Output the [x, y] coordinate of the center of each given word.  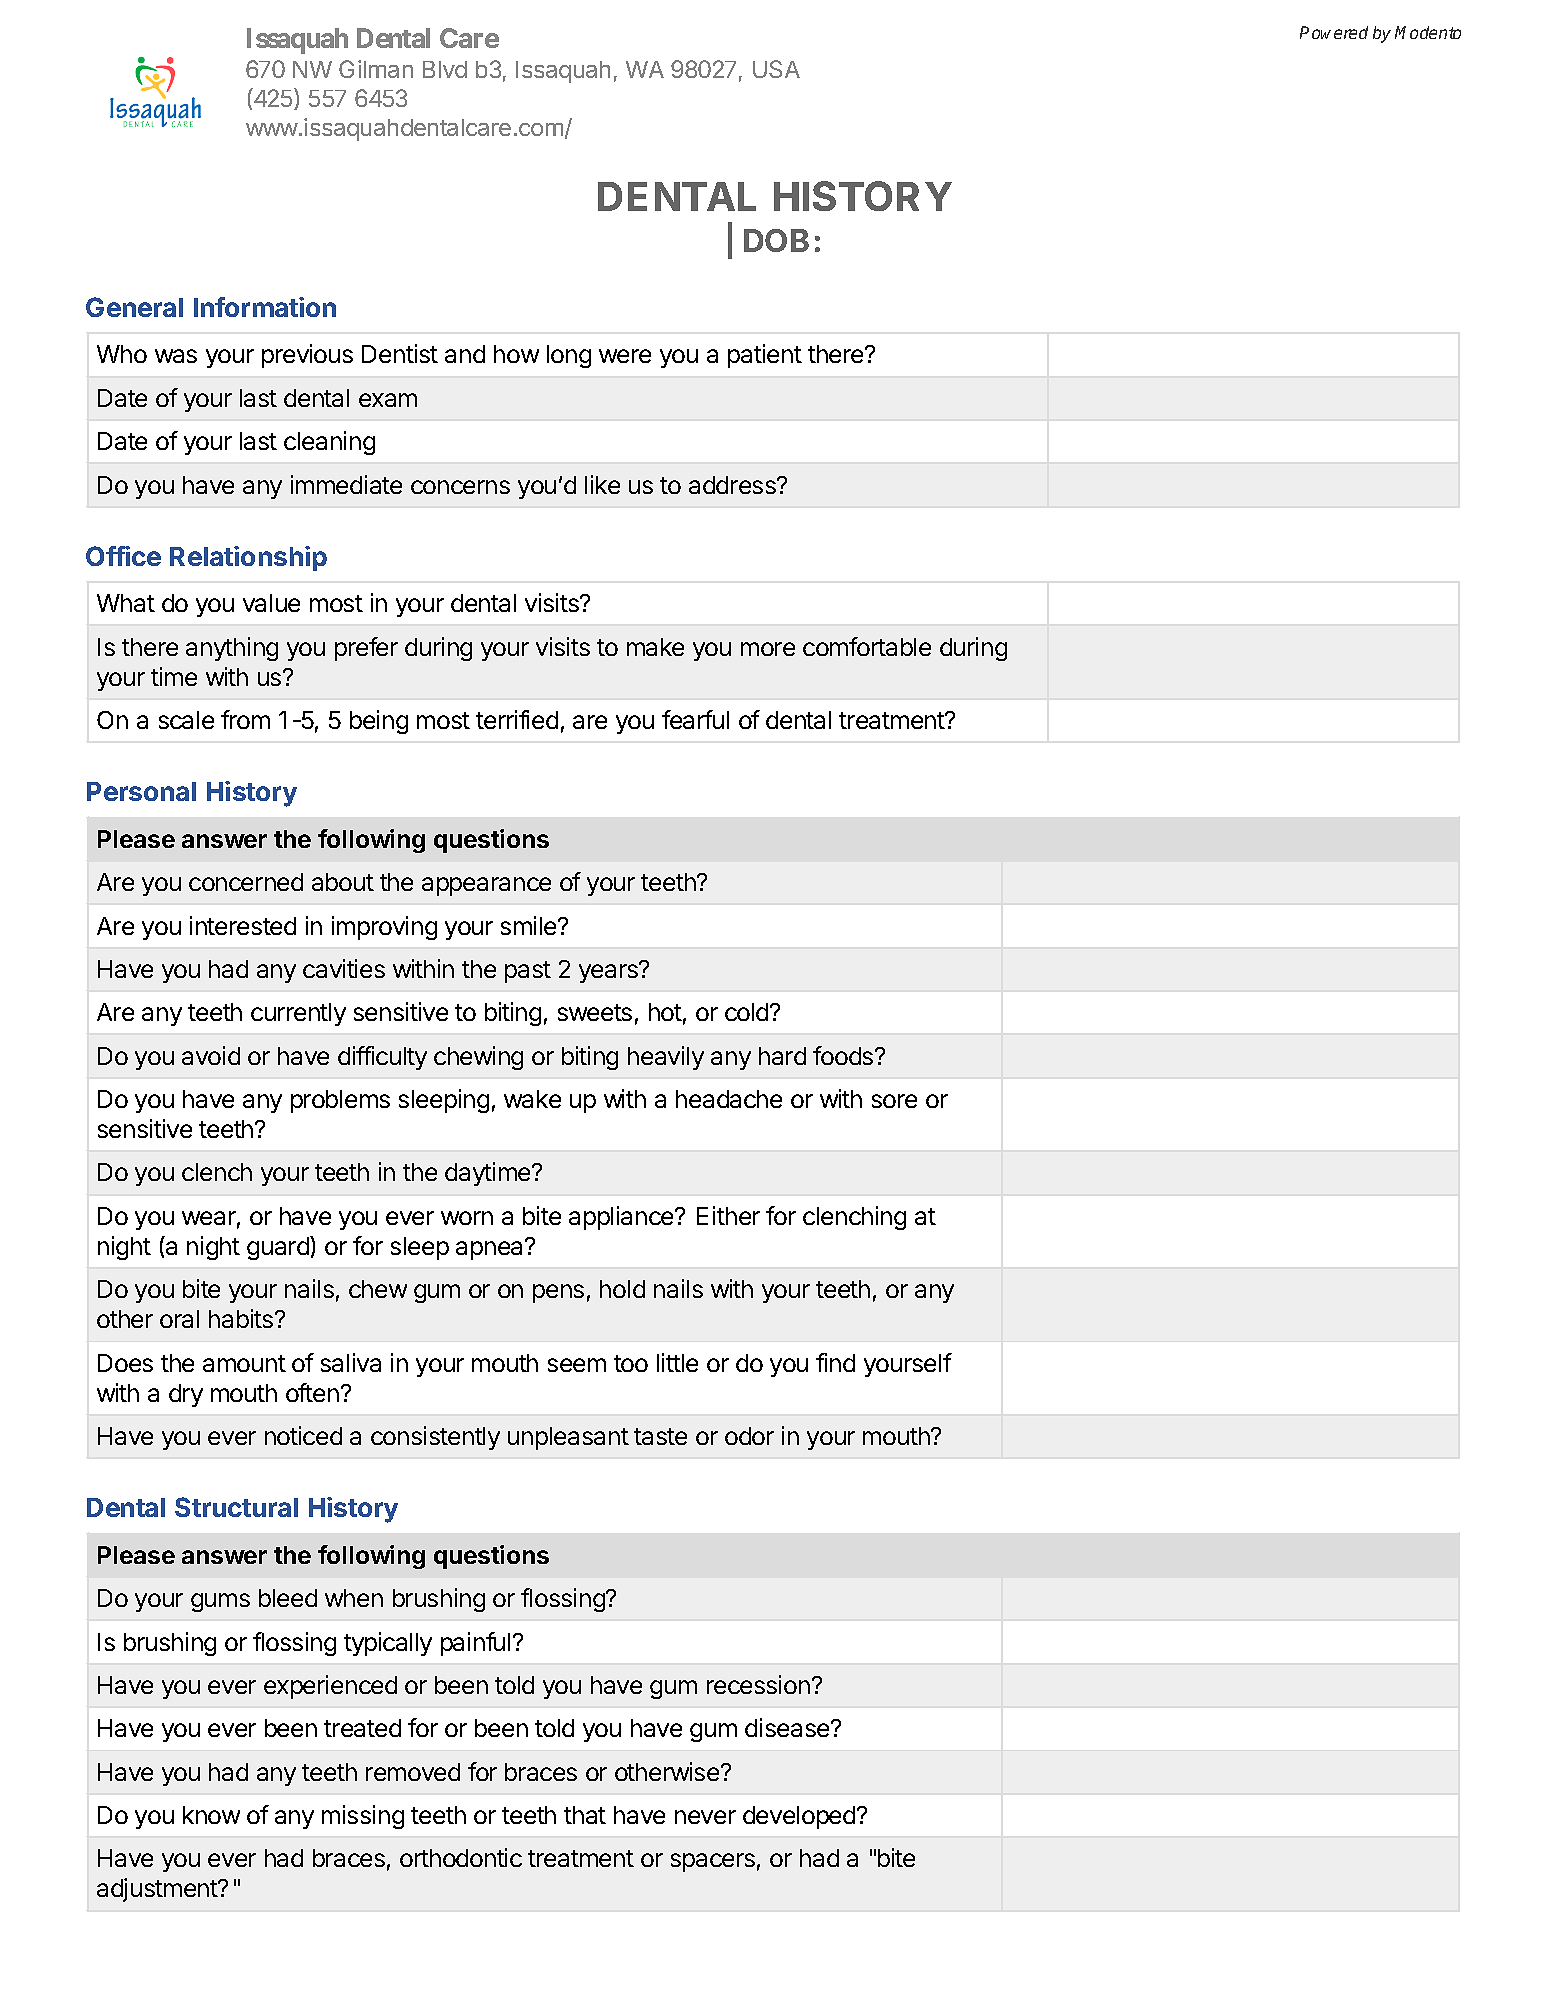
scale [186, 720]
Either [728, 1215]
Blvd [445, 69]
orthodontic [461, 1857]
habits [242, 1318]
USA [776, 69]
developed [800, 1817]
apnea [491, 1250]
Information [265, 307]
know [211, 1815]
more [768, 649]
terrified [517, 719]
